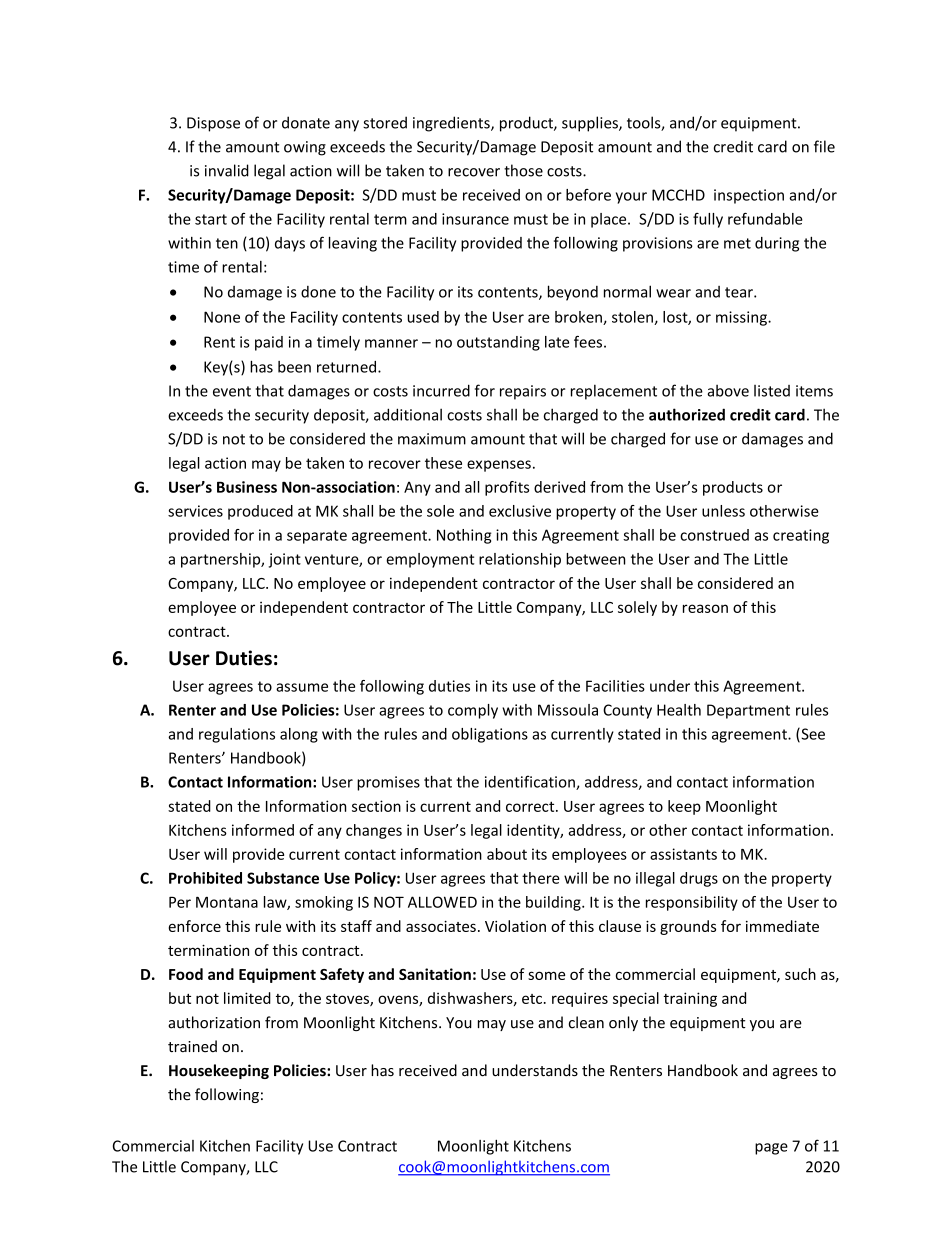 The width and height of the screenshot is (952, 1233). Describe the element at coordinates (263, 830) in the screenshot. I see `informed` at that location.
